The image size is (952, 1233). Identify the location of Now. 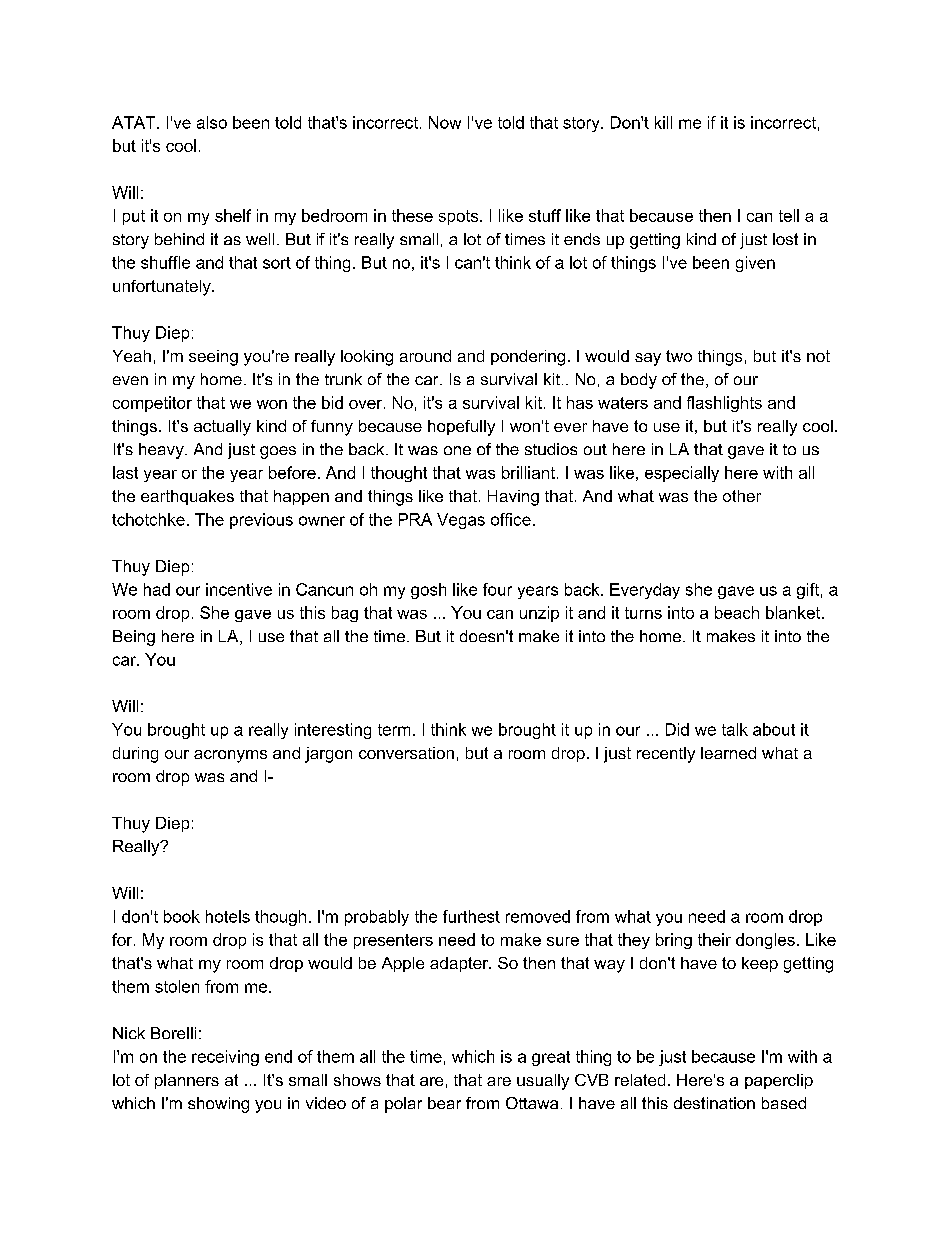
(445, 122).
